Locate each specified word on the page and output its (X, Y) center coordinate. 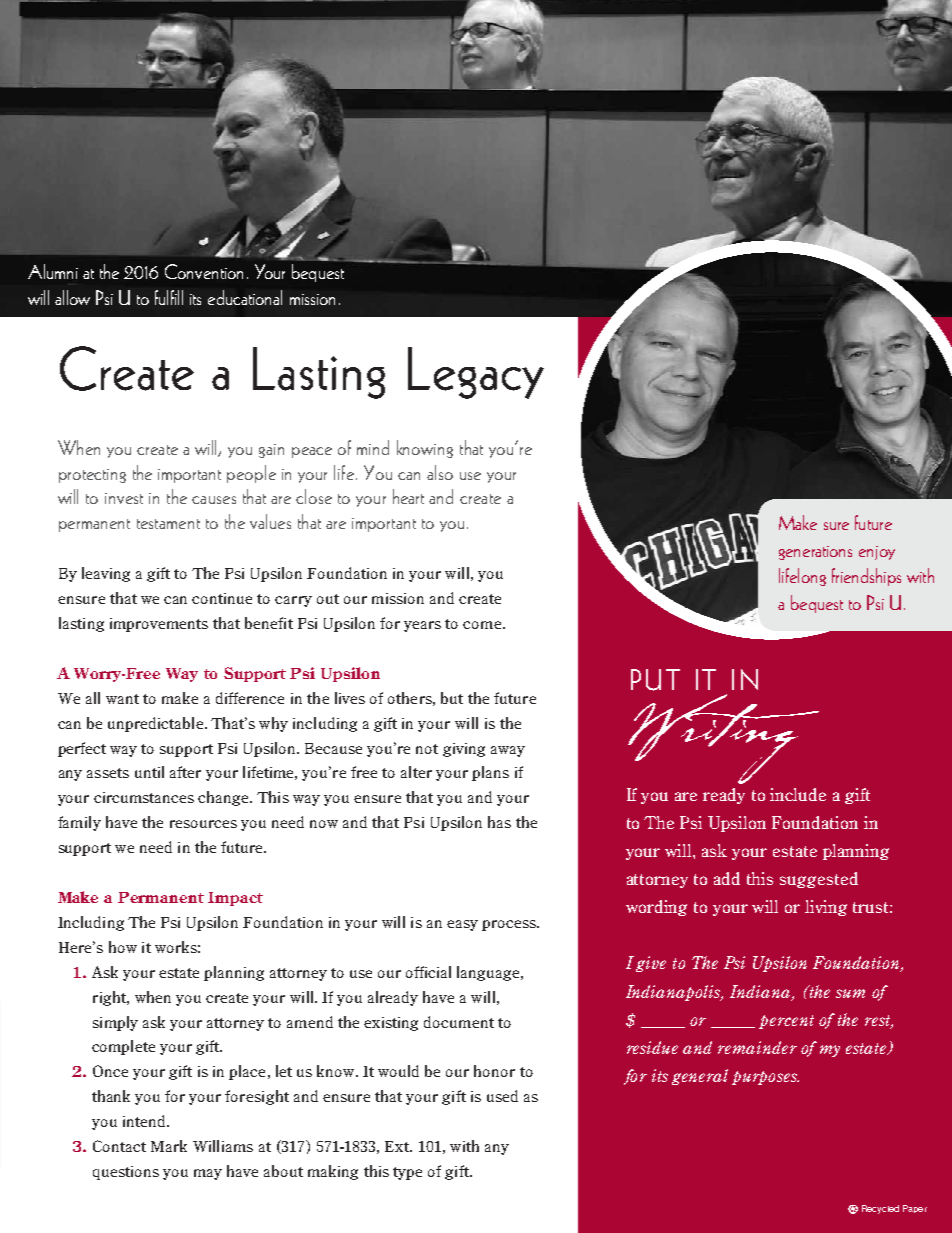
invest (124, 498)
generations (815, 553)
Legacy (476, 373)
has (499, 822)
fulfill (169, 297)
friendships (866, 577)
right (111, 998)
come (482, 625)
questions (126, 1173)
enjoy (877, 553)
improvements (159, 625)
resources (203, 824)
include (798, 794)
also (440, 472)
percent (786, 1022)
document (459, 1022)
